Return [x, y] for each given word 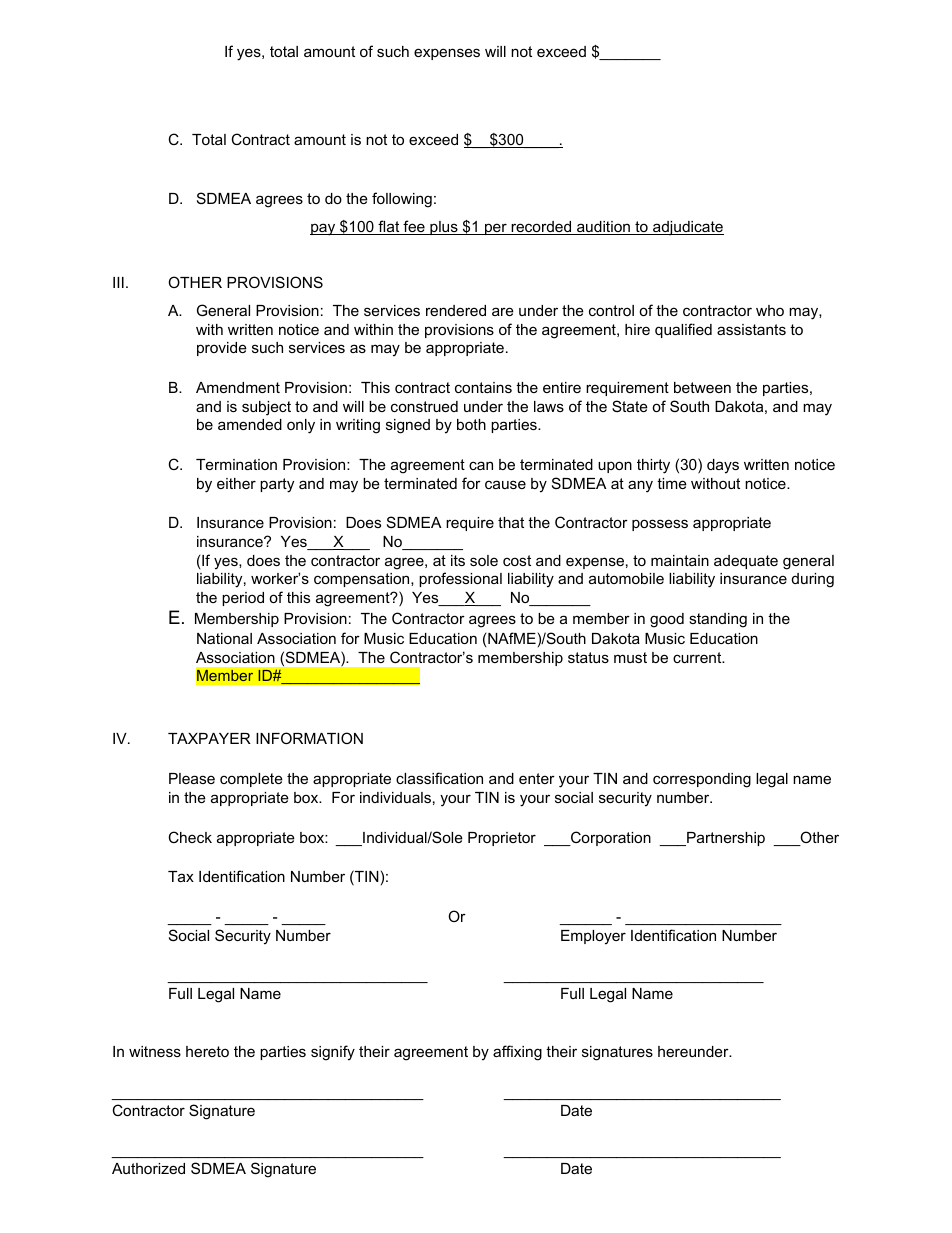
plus [444, 228]
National [224, 638]
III [118, 282]
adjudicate [687, 228]
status [588, 657]
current [698, 657]
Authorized [148, 1168]
